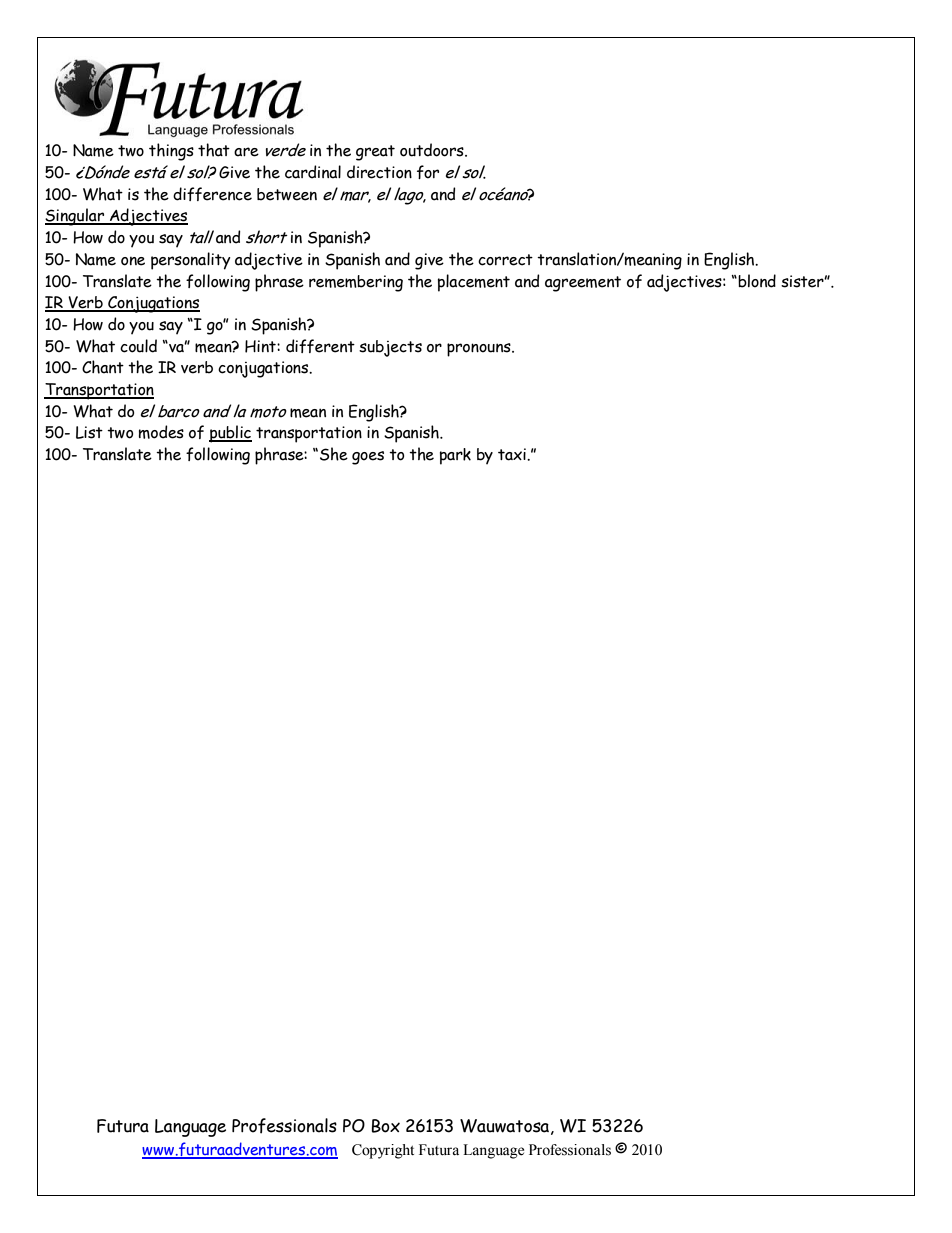 Image resolution: width=952 pixels, height=1233 pixels. I want to click on public, so click(230, 434).
